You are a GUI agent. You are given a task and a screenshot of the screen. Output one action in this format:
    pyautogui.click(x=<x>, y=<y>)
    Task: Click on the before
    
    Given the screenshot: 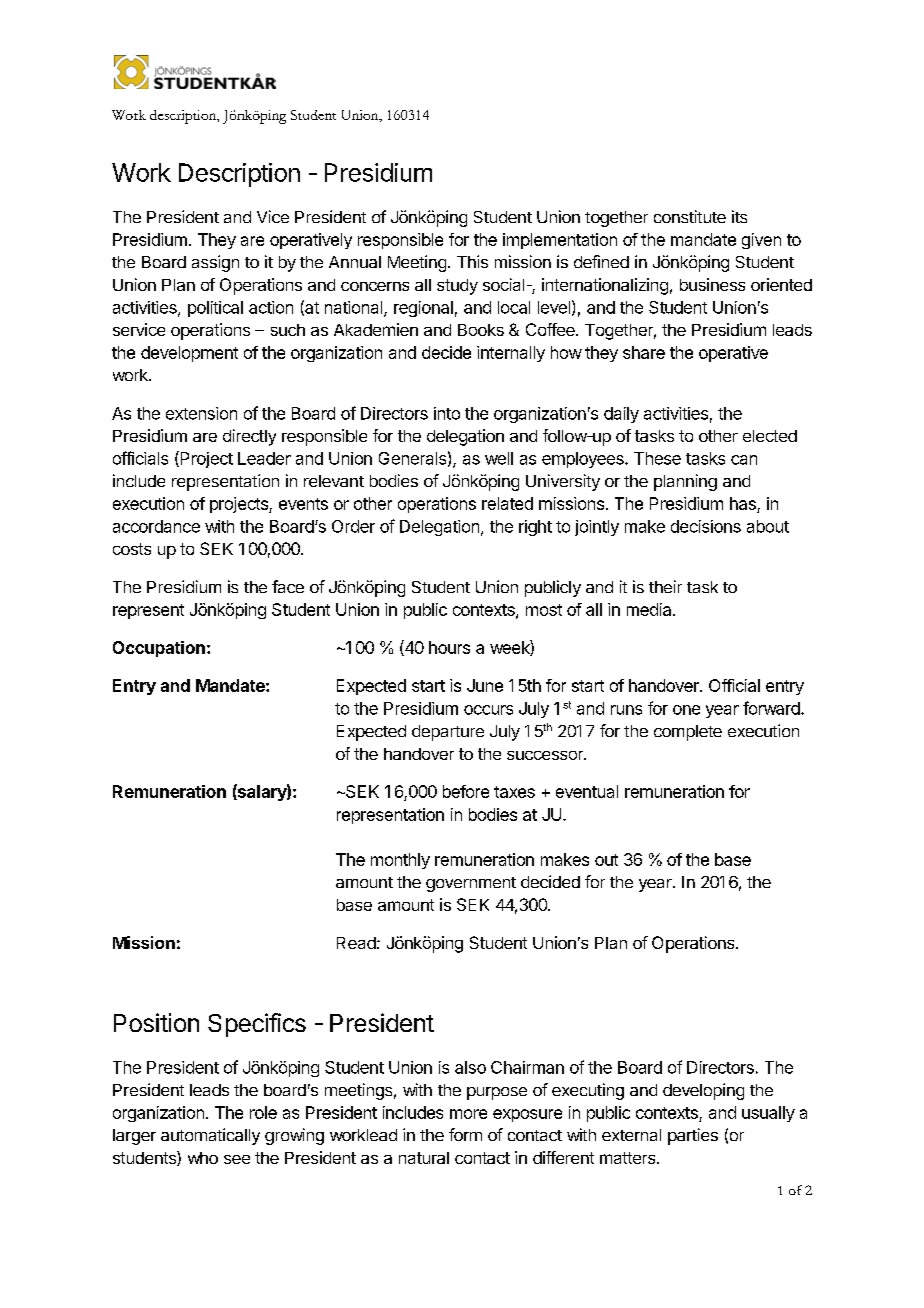 What is the action you would take?
    pyautogui.click(x=466, y=791)
